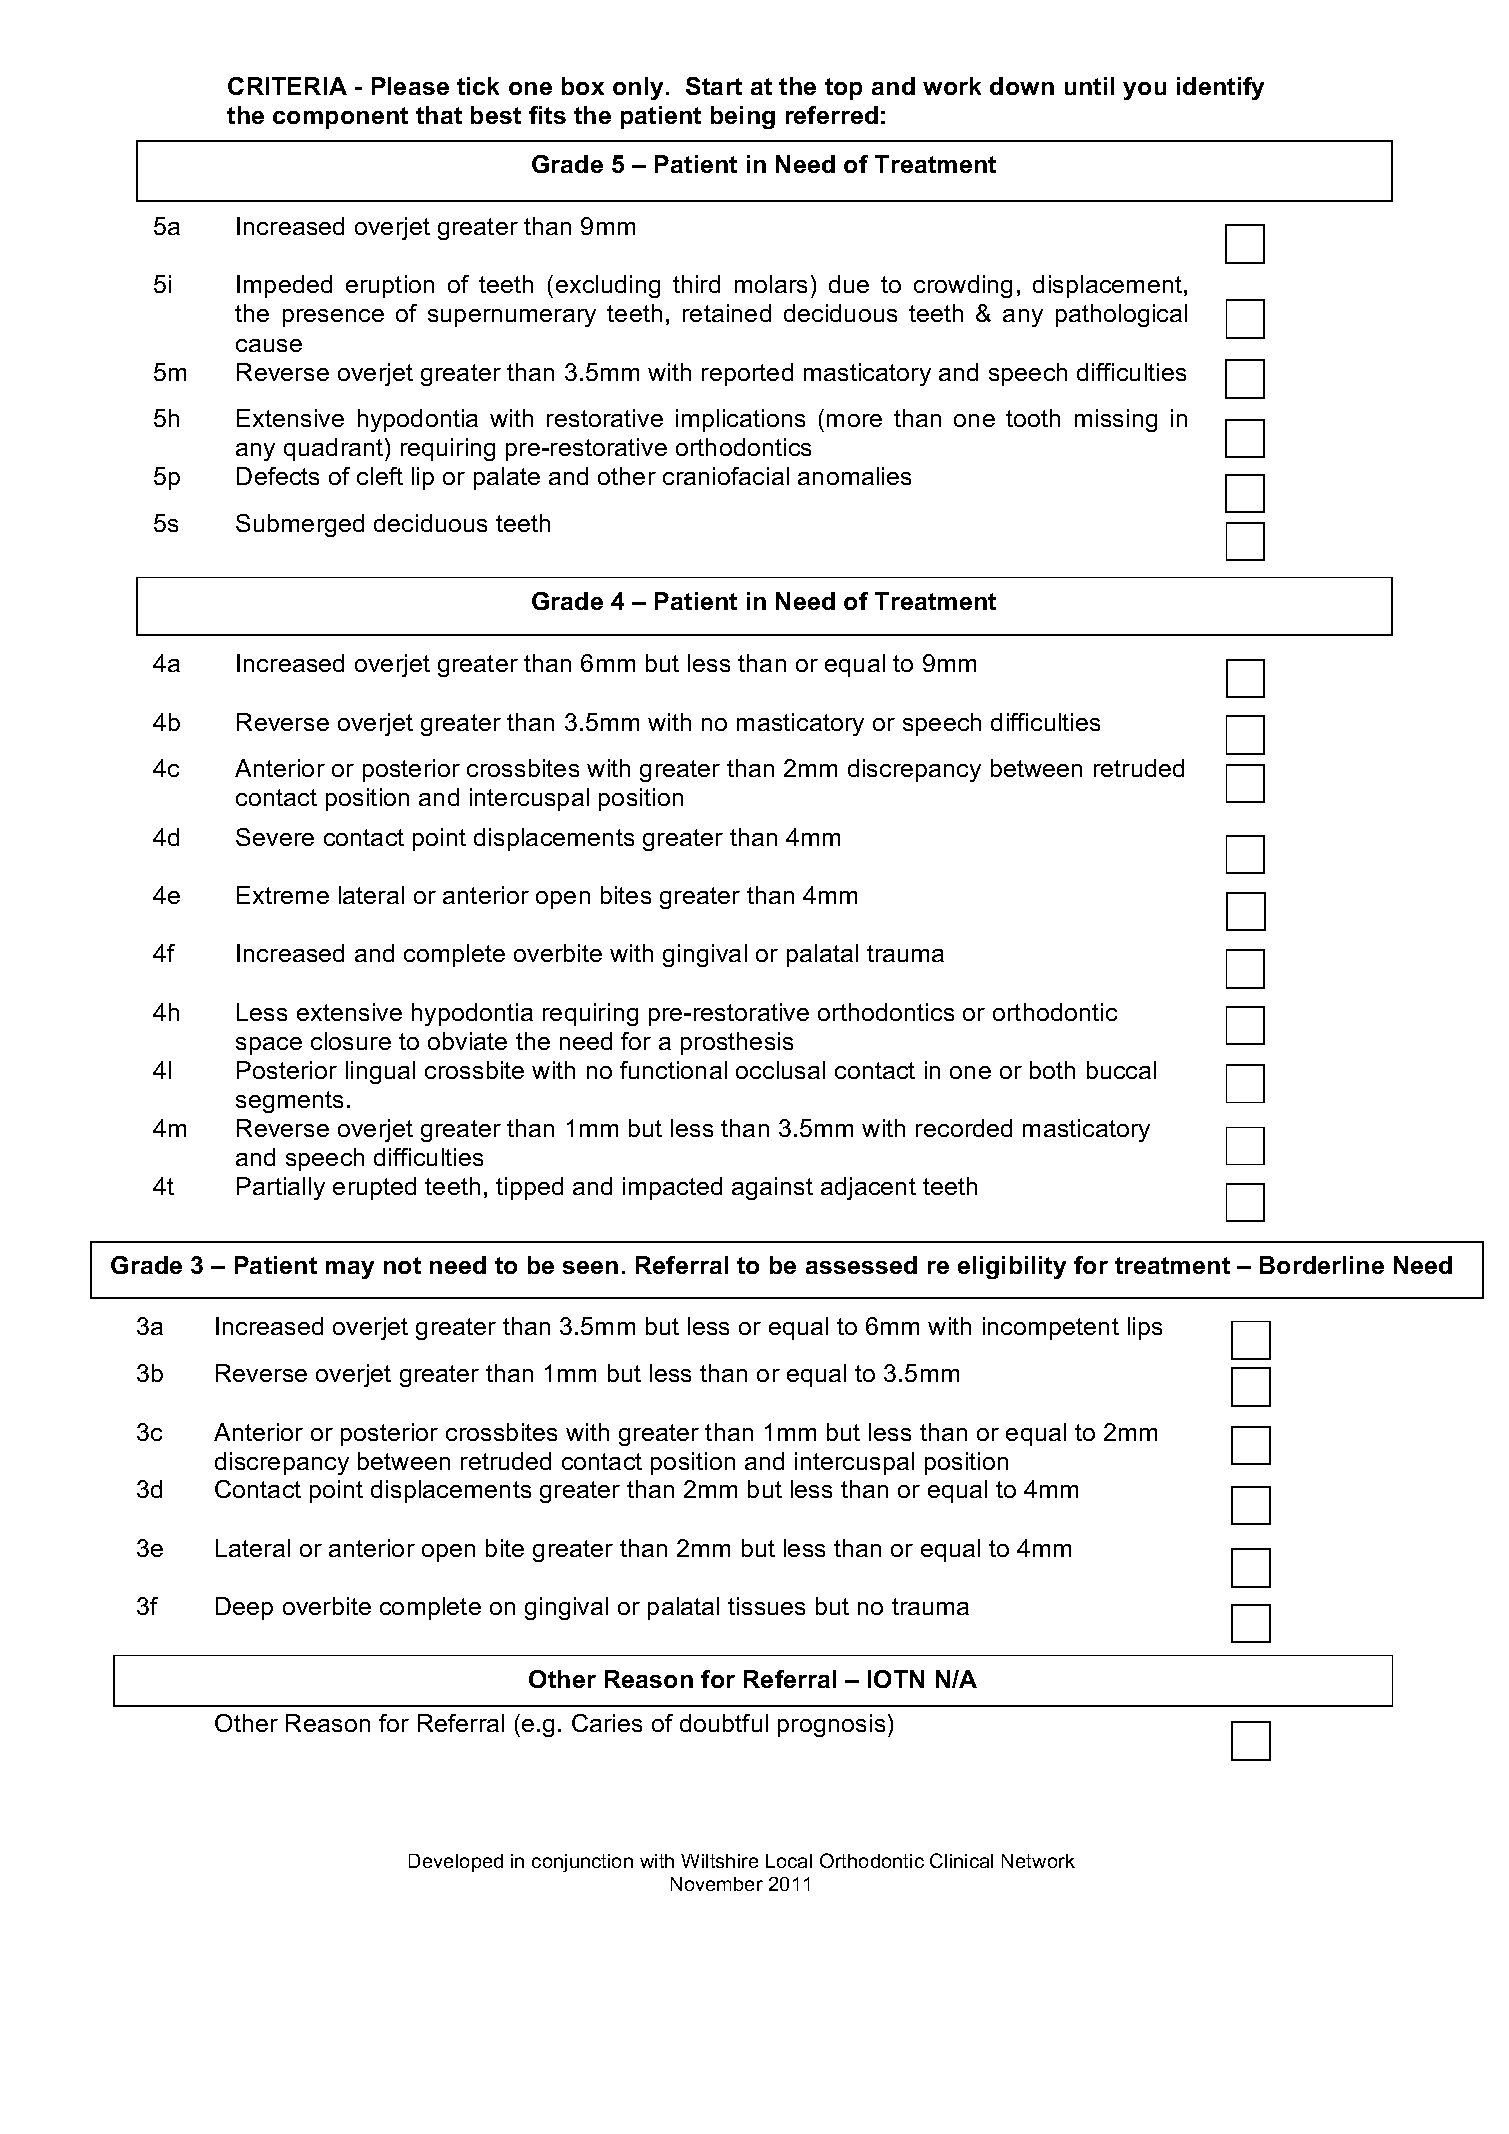  Describe the element at coordinates (1220, 88) in the screenshot. I see `identify` at that location.
